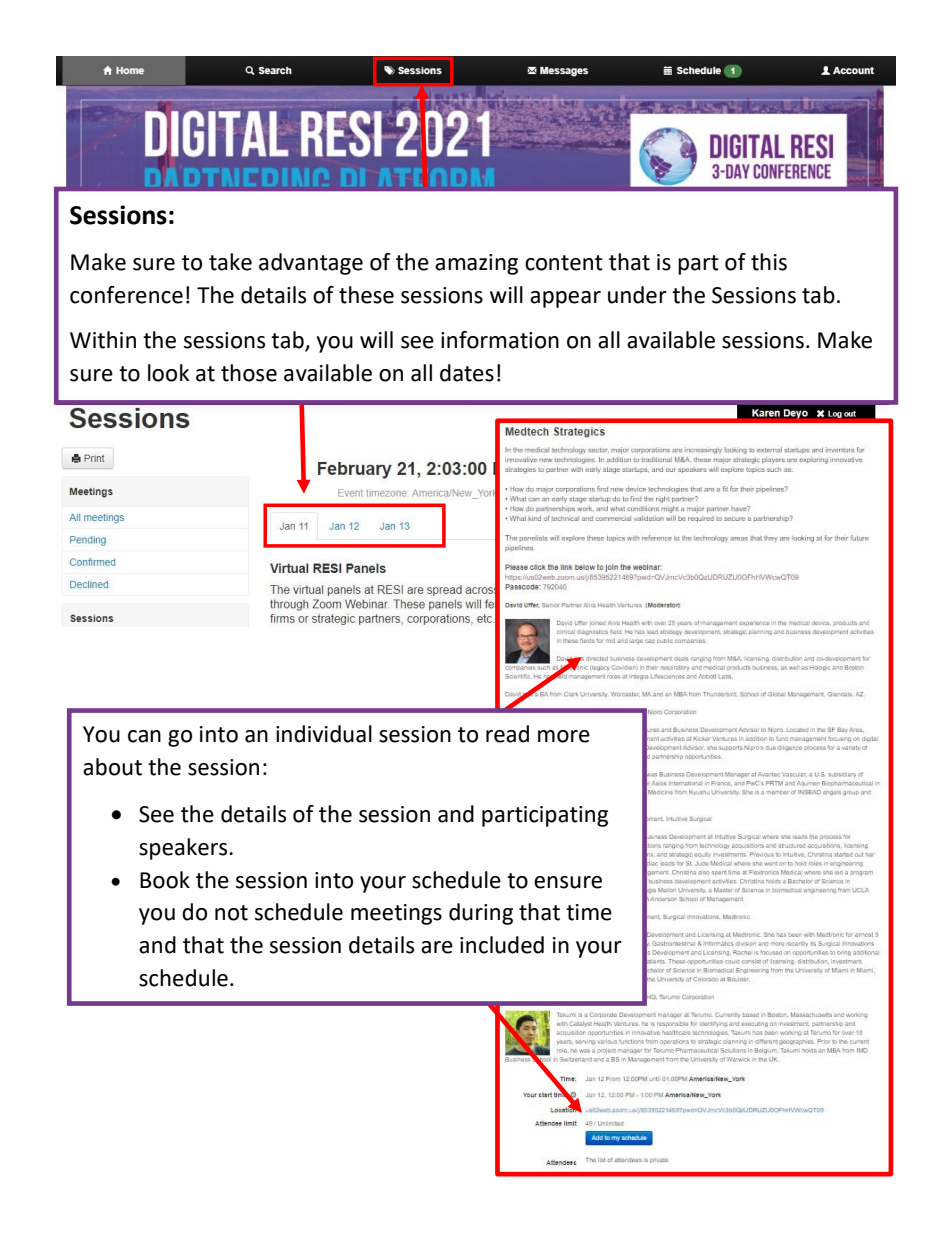 This page has height=1233, width=952. I want to click on time, so click(589, 912).
